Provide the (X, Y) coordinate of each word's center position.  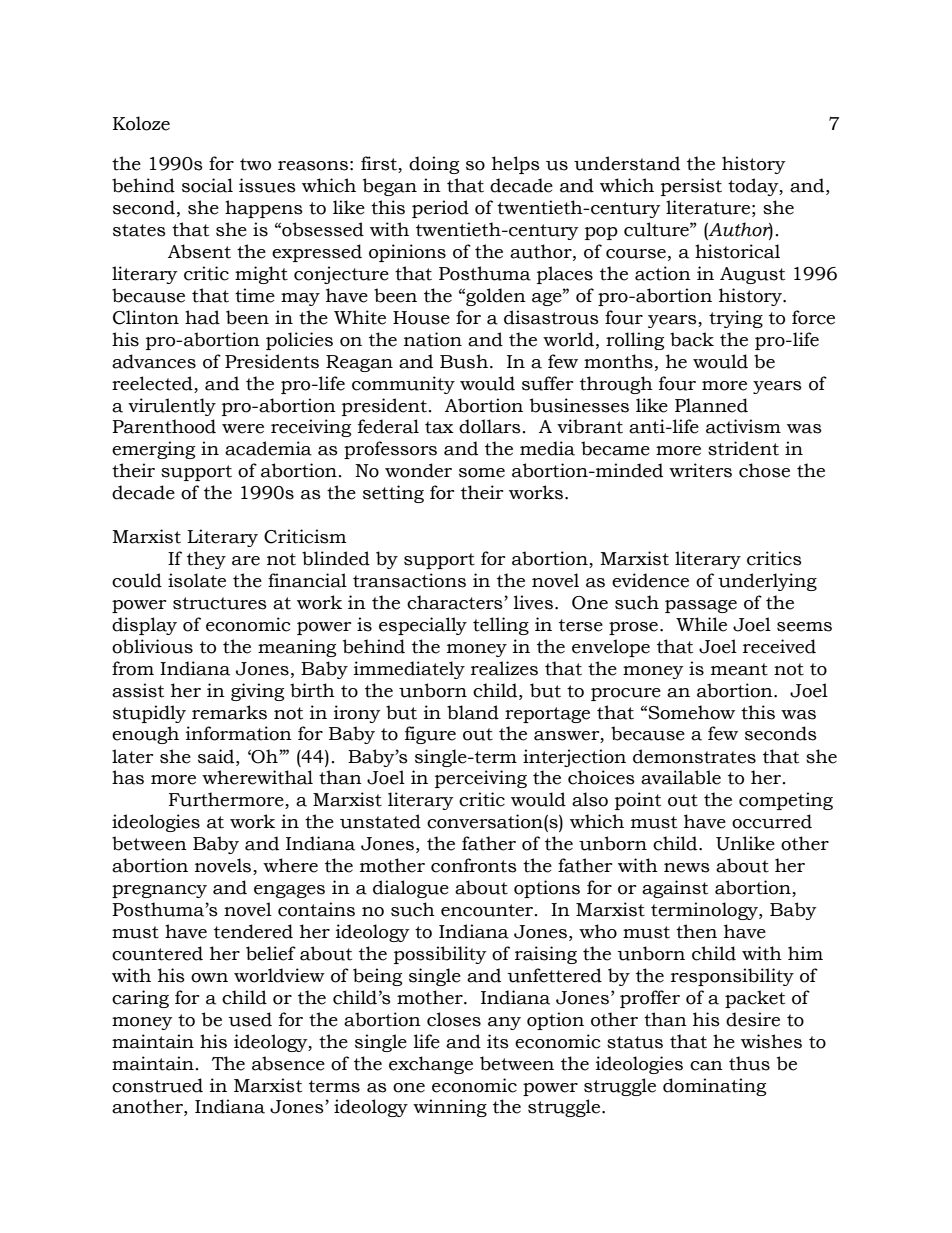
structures (220, 603)
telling (501, 626)
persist (691, 187)
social (207, 185)
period (440, 209)
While (701, 624)
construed (157, 1085)
